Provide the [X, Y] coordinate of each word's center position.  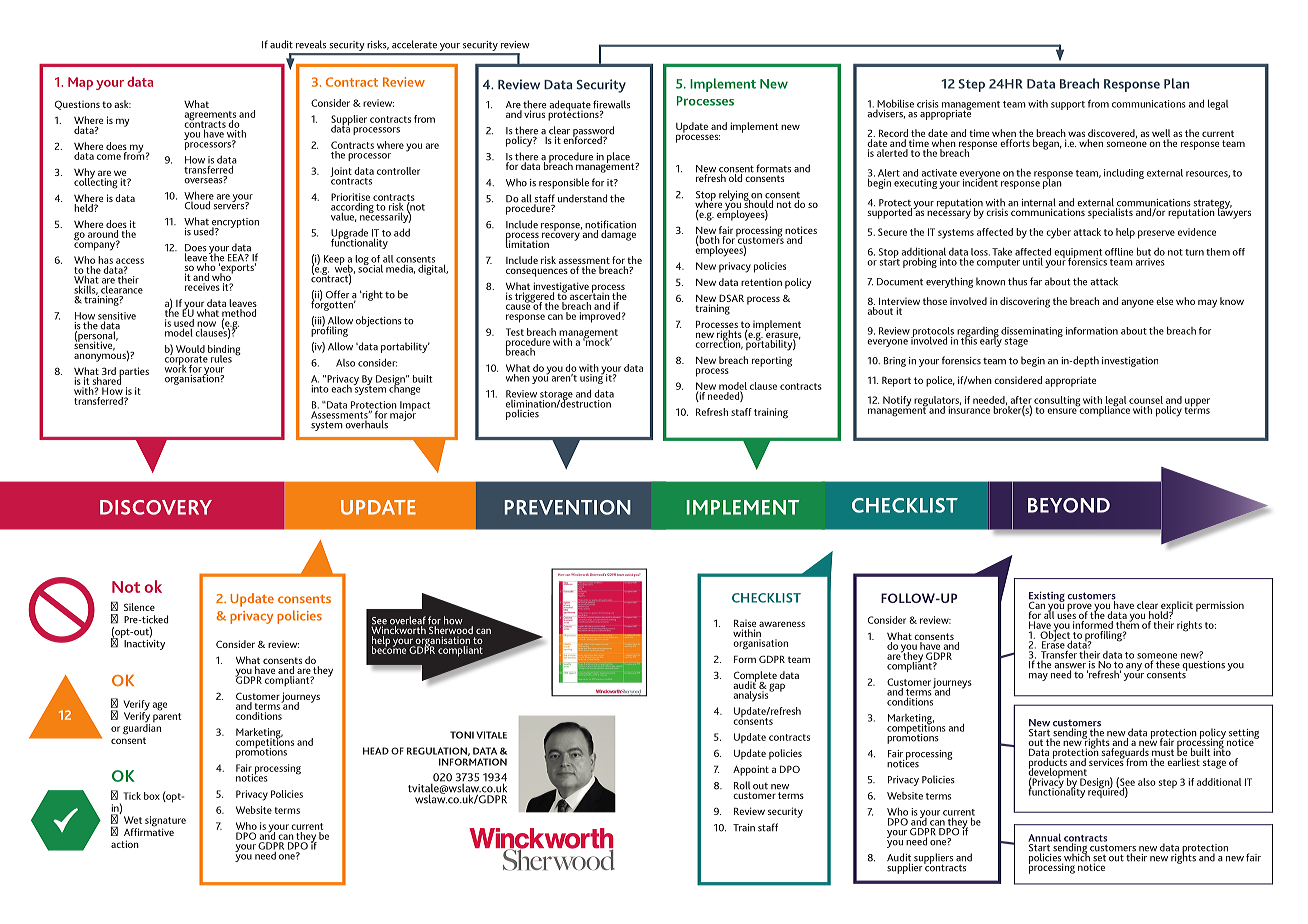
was [1076, 134]
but [1144, 251]
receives [202, 287]
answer [1071, 667]
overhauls [366, 423]
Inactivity [144, 643]
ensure [1063, 410]
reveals [311, 44]
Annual [1044, 837]
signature [165, 822]
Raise [745, 624]
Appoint [751, 770]
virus [534, 113]
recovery [560, 236]
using [592, 378]
